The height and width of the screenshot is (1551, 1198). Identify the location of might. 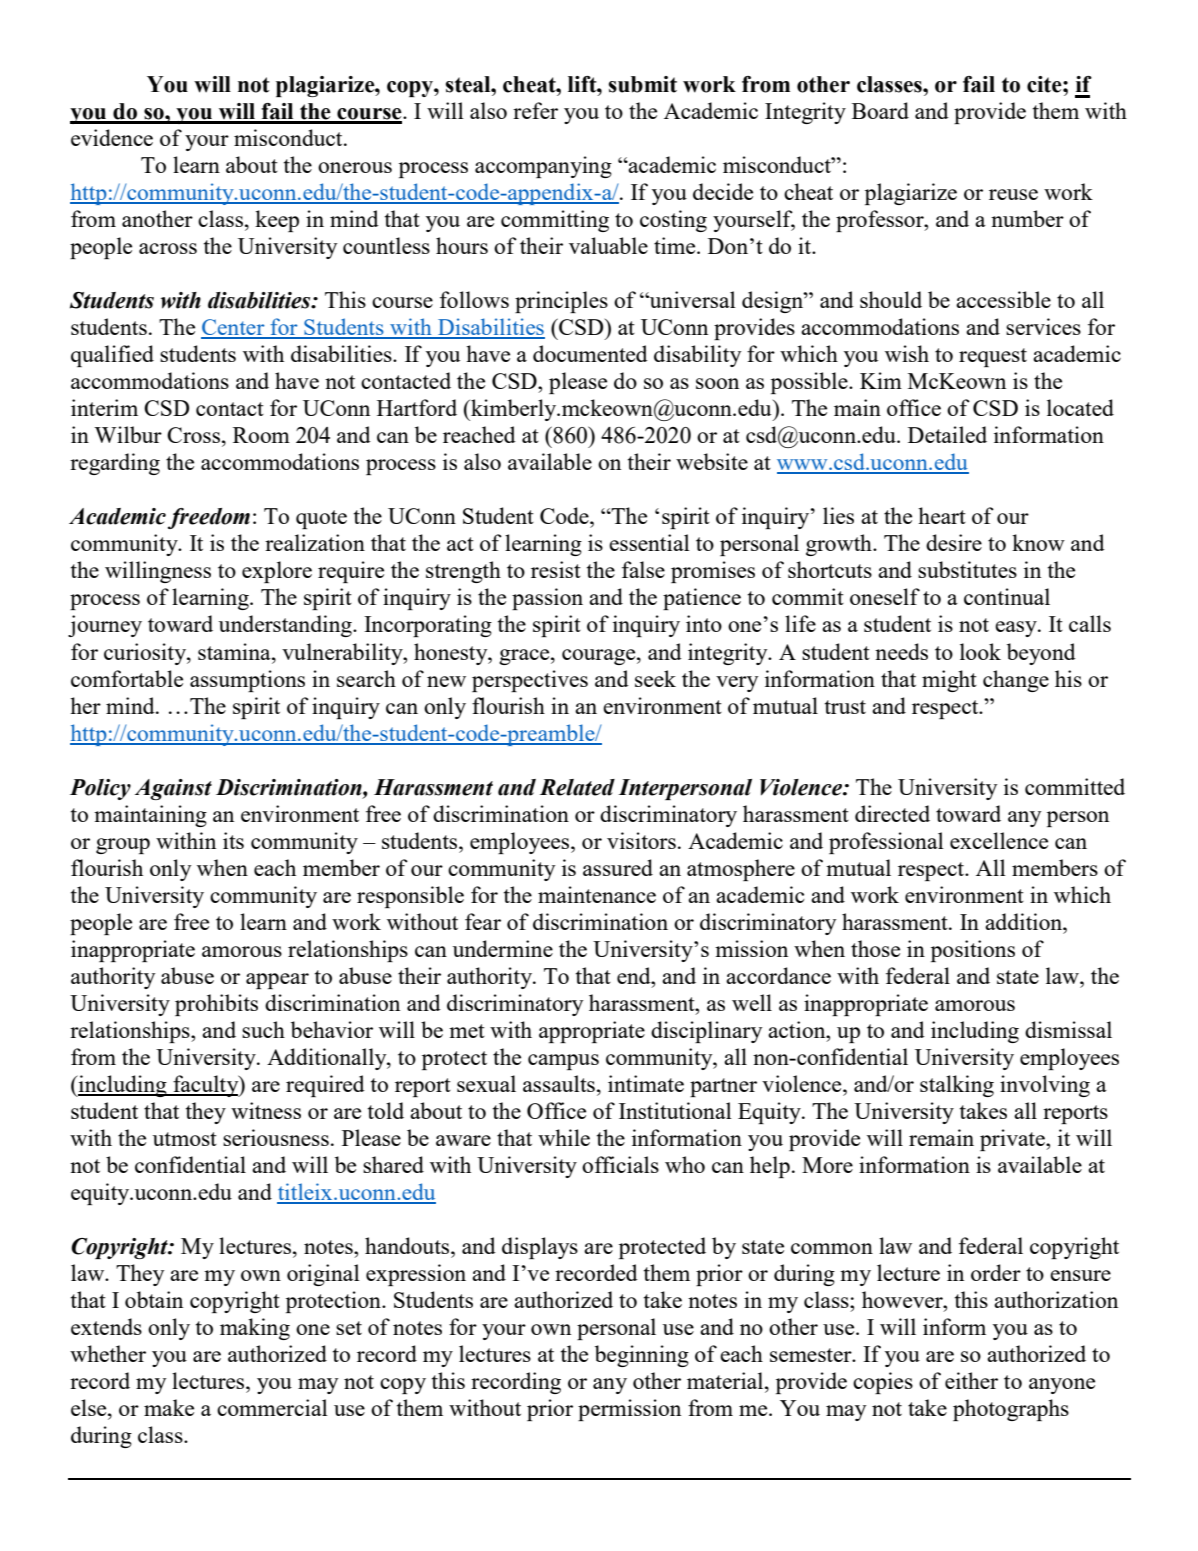
(949, 681).
